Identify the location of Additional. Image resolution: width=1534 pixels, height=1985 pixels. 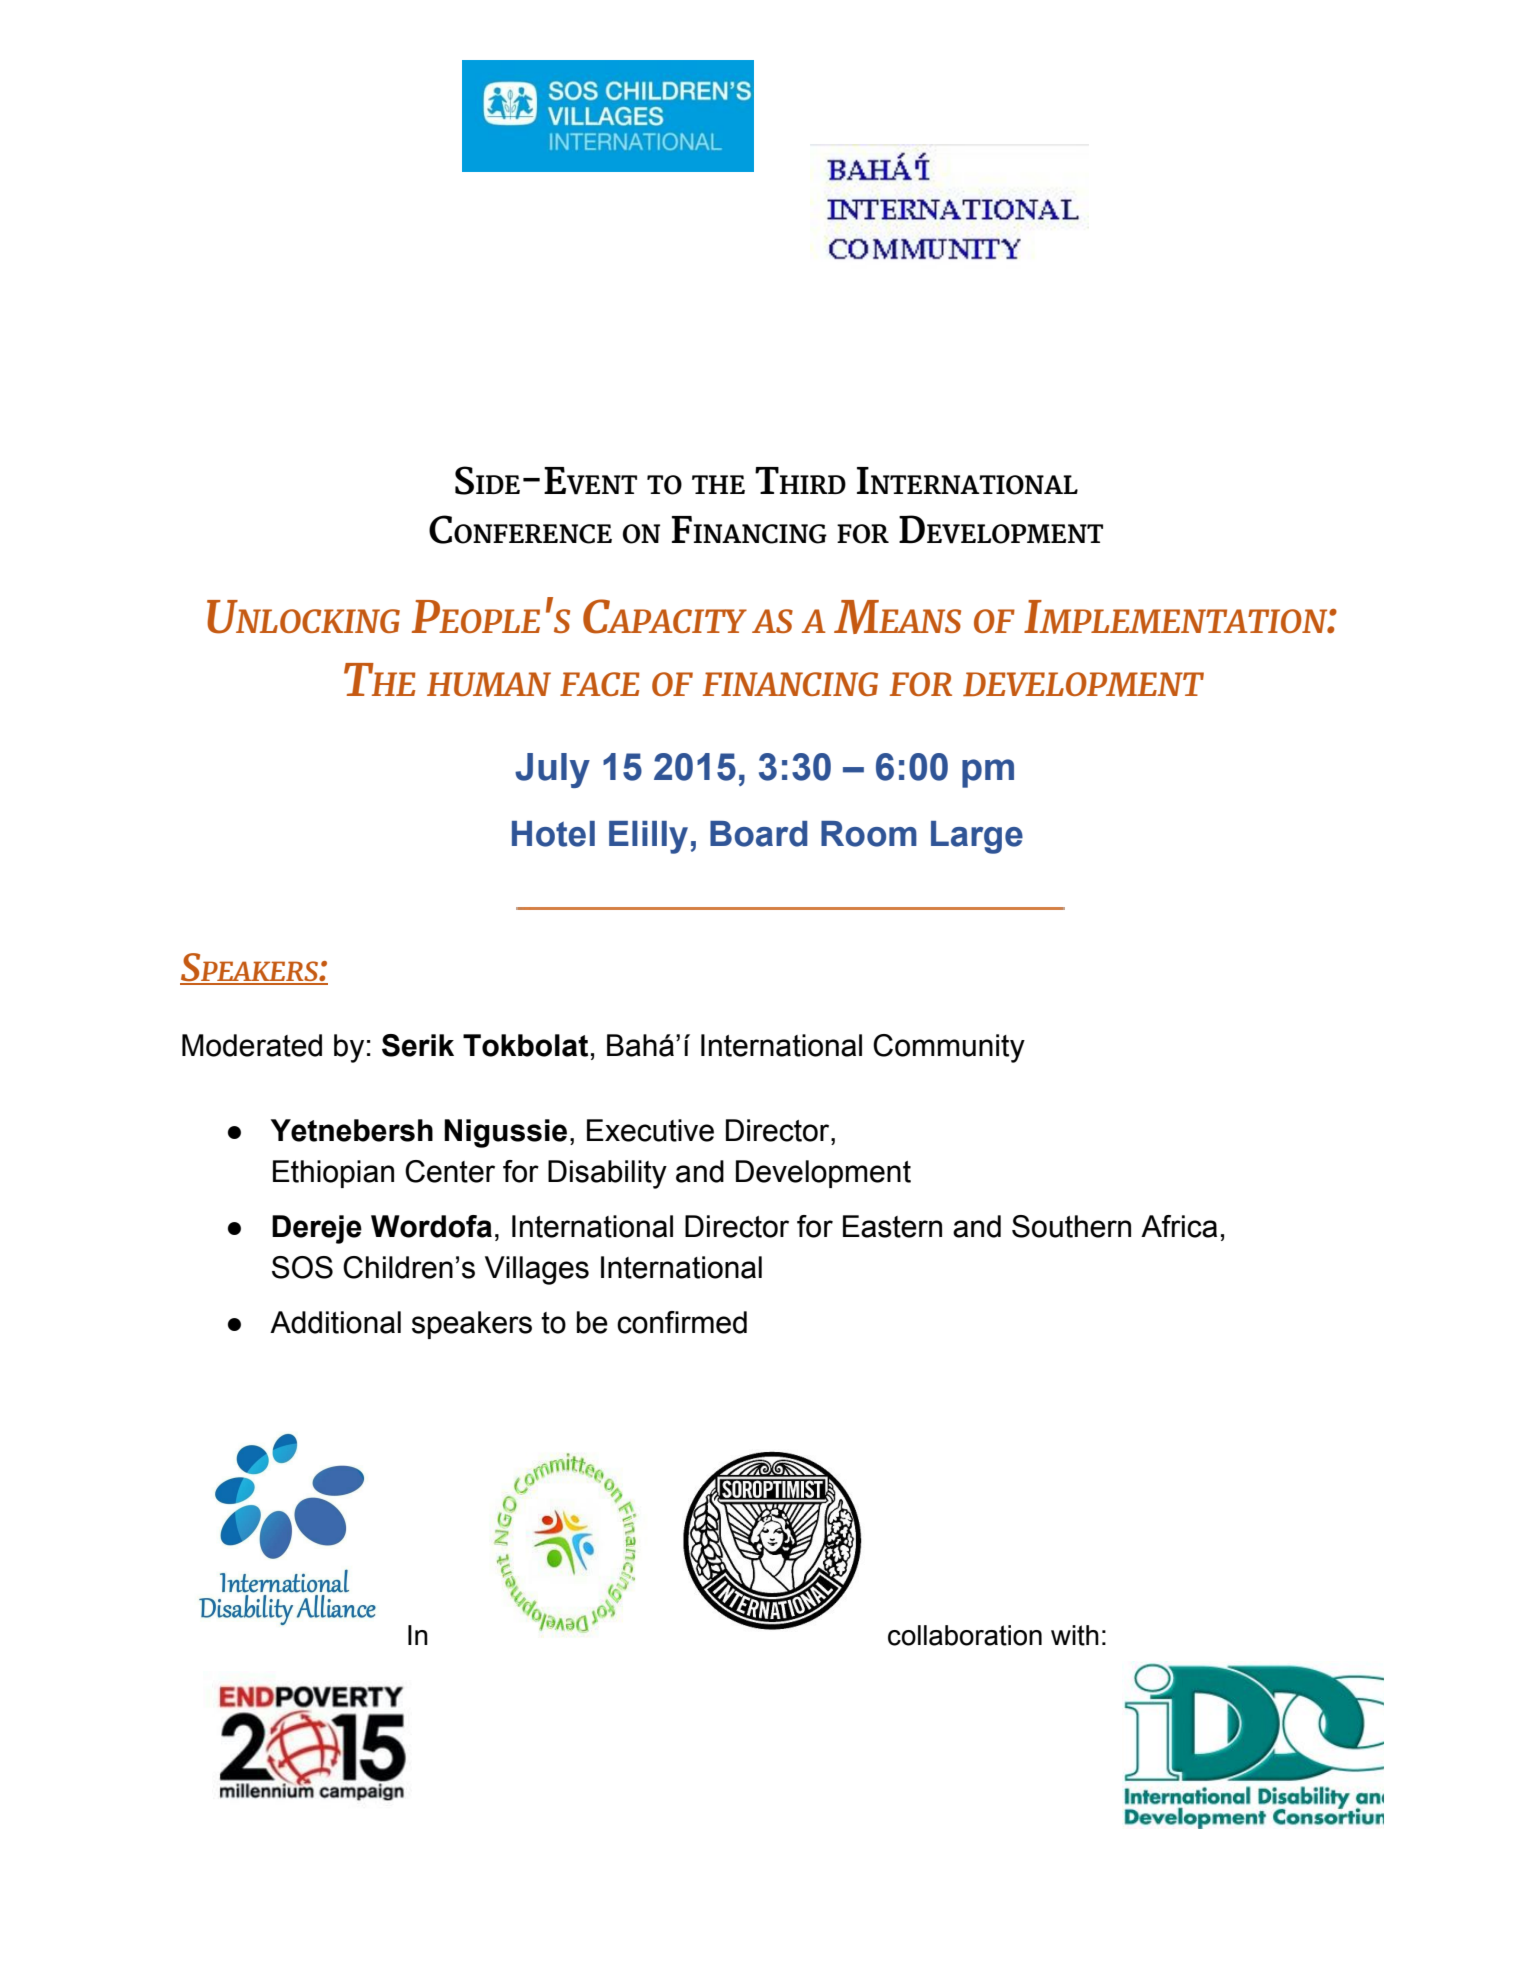
(335, 1322).
